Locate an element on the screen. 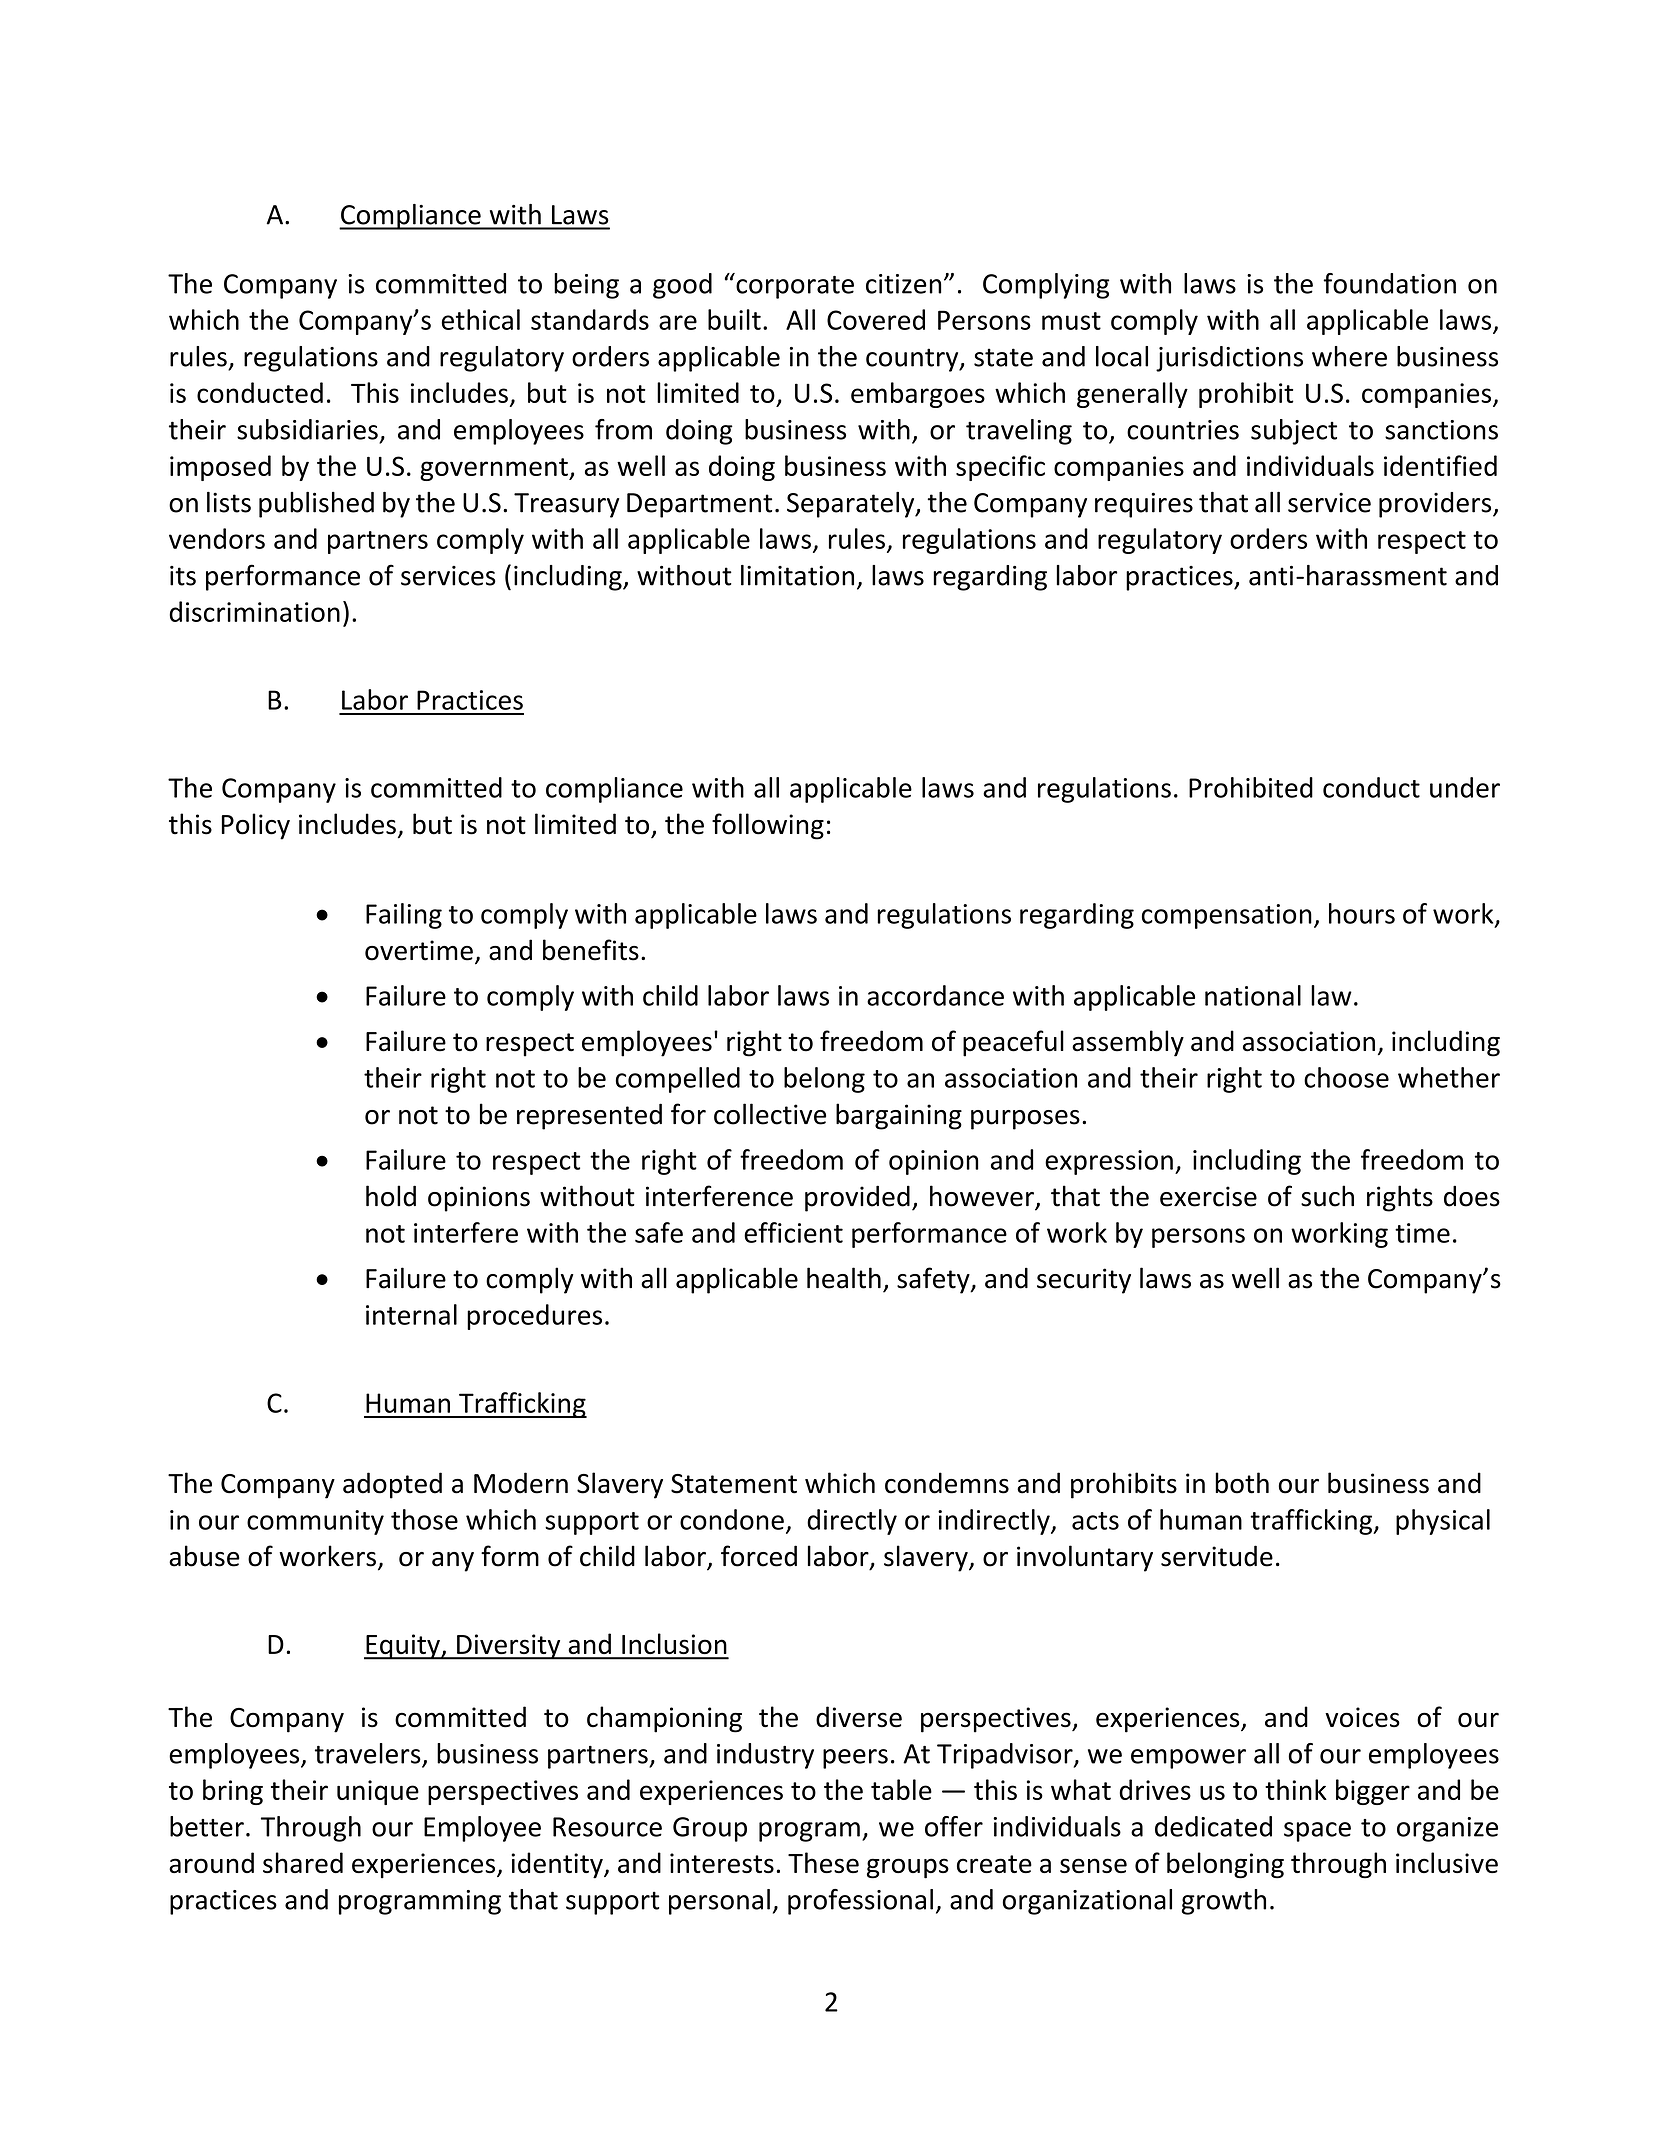 The width and height of the screenshot is (1663, 2152). Covered is located at coordinates (876, 319).
